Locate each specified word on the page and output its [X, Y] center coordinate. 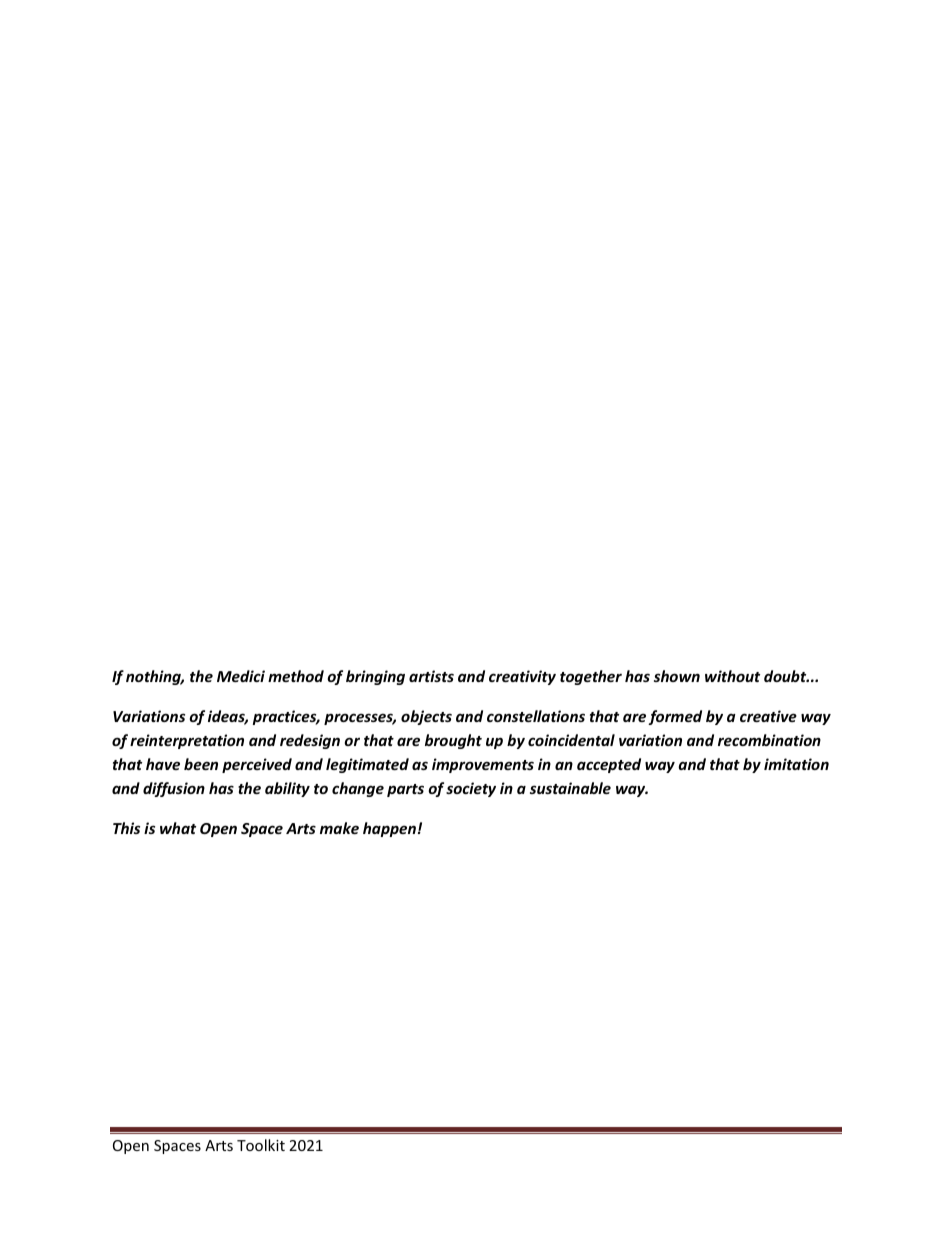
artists [431, 676]
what [178, 828]
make [339, 828]
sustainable [570, 788]
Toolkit [261, 1145]
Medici [241, 676]
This [126, 828]
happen [389, 829]
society [471, 789]
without [732, 676]
